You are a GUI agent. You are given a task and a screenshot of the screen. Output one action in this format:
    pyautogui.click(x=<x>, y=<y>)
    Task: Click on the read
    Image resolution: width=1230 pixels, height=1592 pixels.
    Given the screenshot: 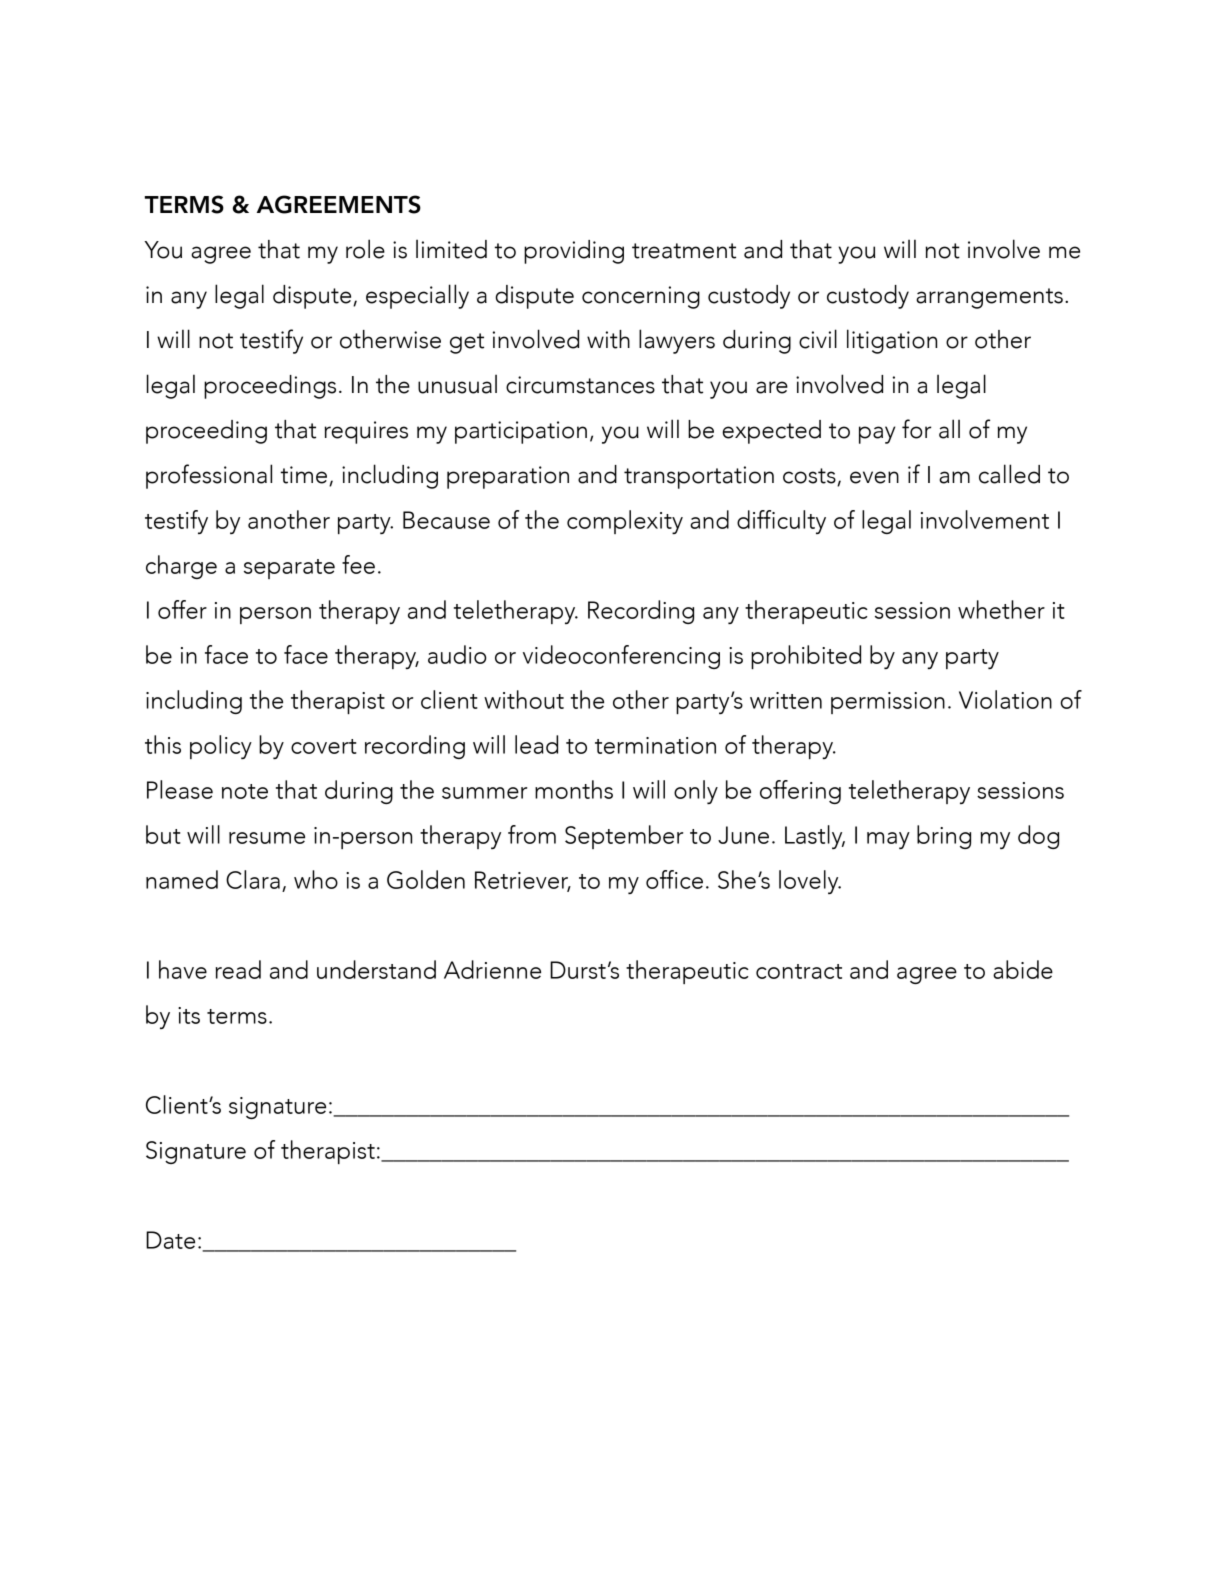 What is the action you would take?
    pyautogui.click(x=238, y=969)
